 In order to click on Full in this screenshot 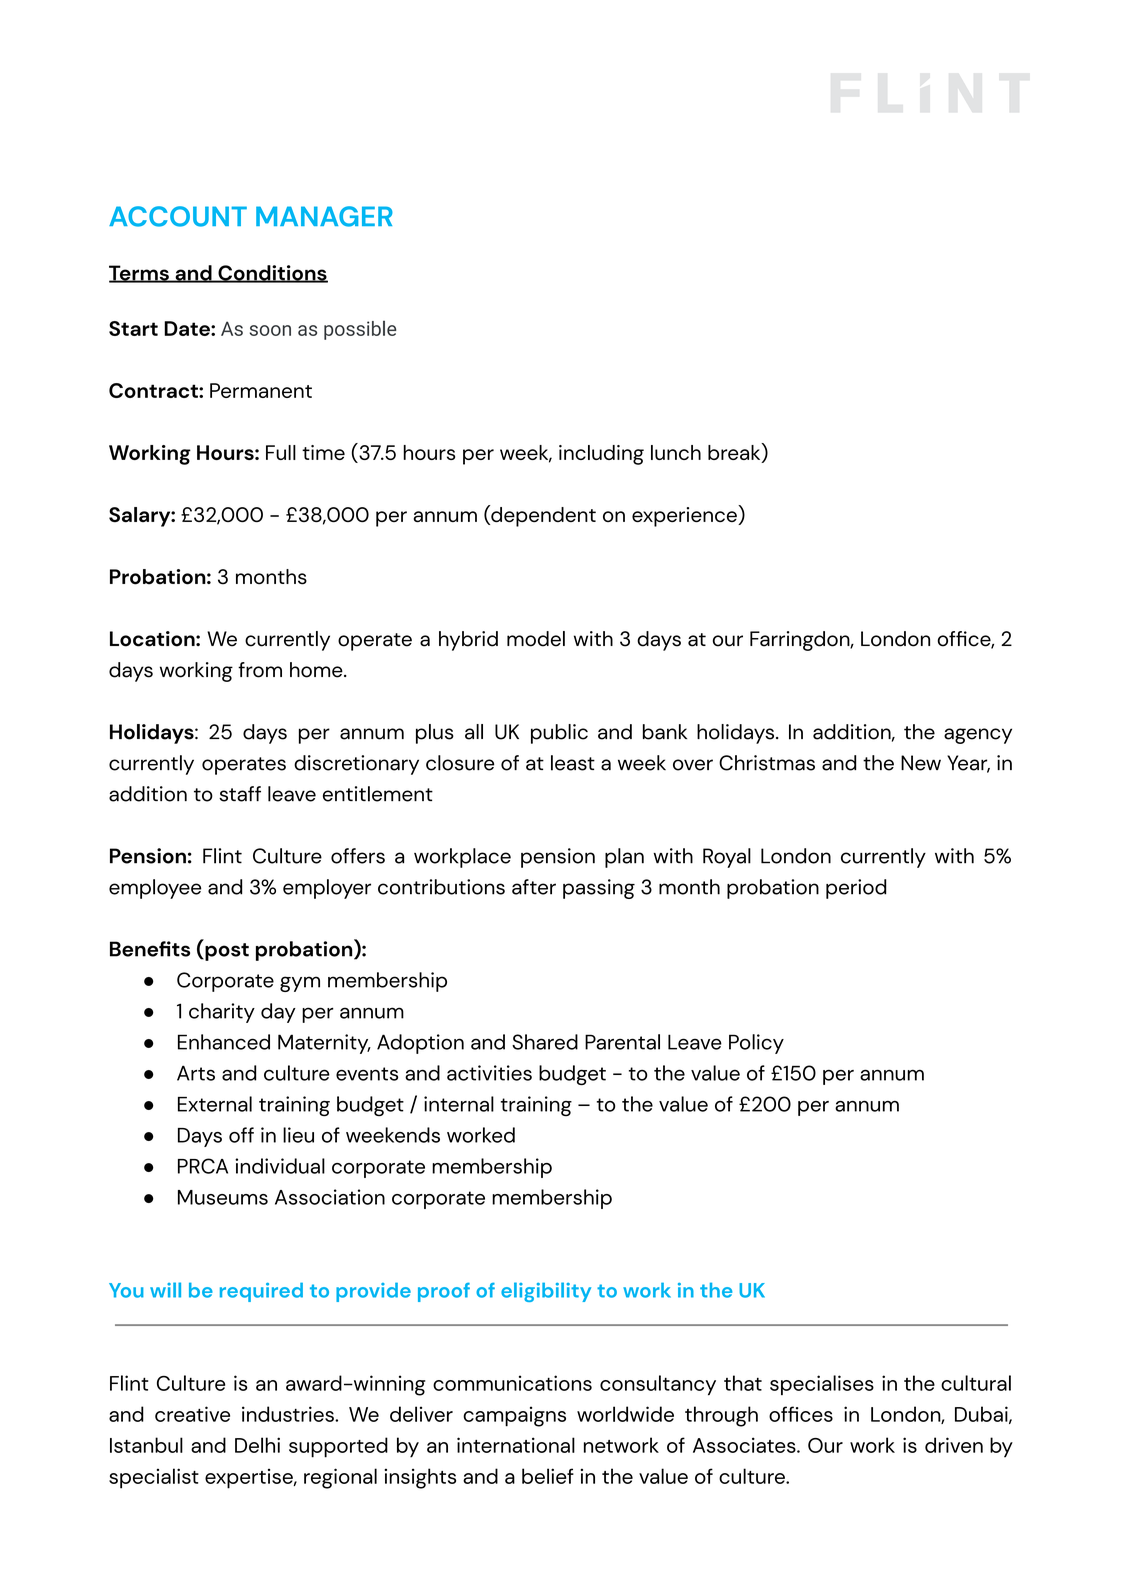, I will do `click(281, 452)`.
